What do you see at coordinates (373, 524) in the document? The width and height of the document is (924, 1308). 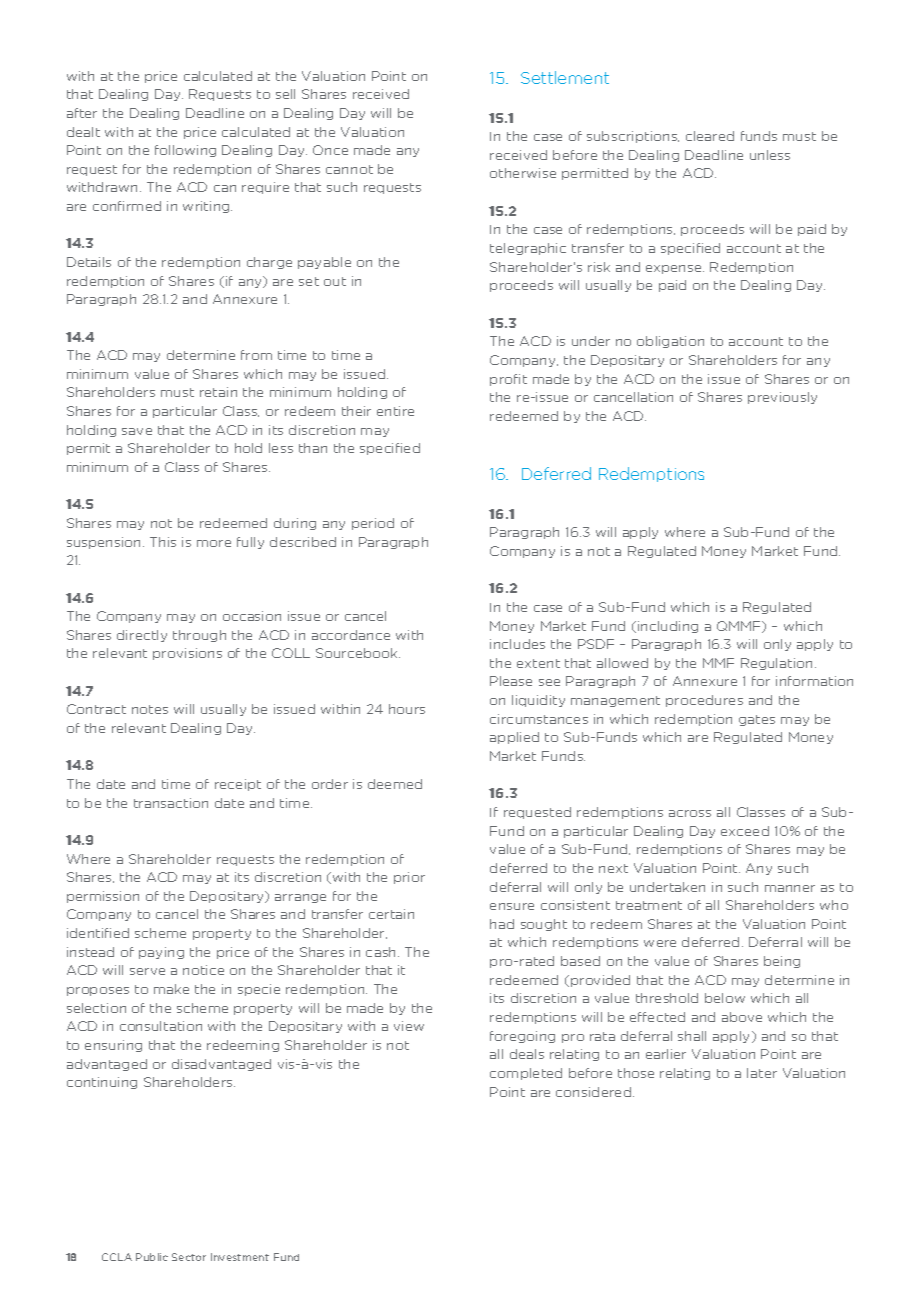 I see `period` at bounding box center [373, 524].
